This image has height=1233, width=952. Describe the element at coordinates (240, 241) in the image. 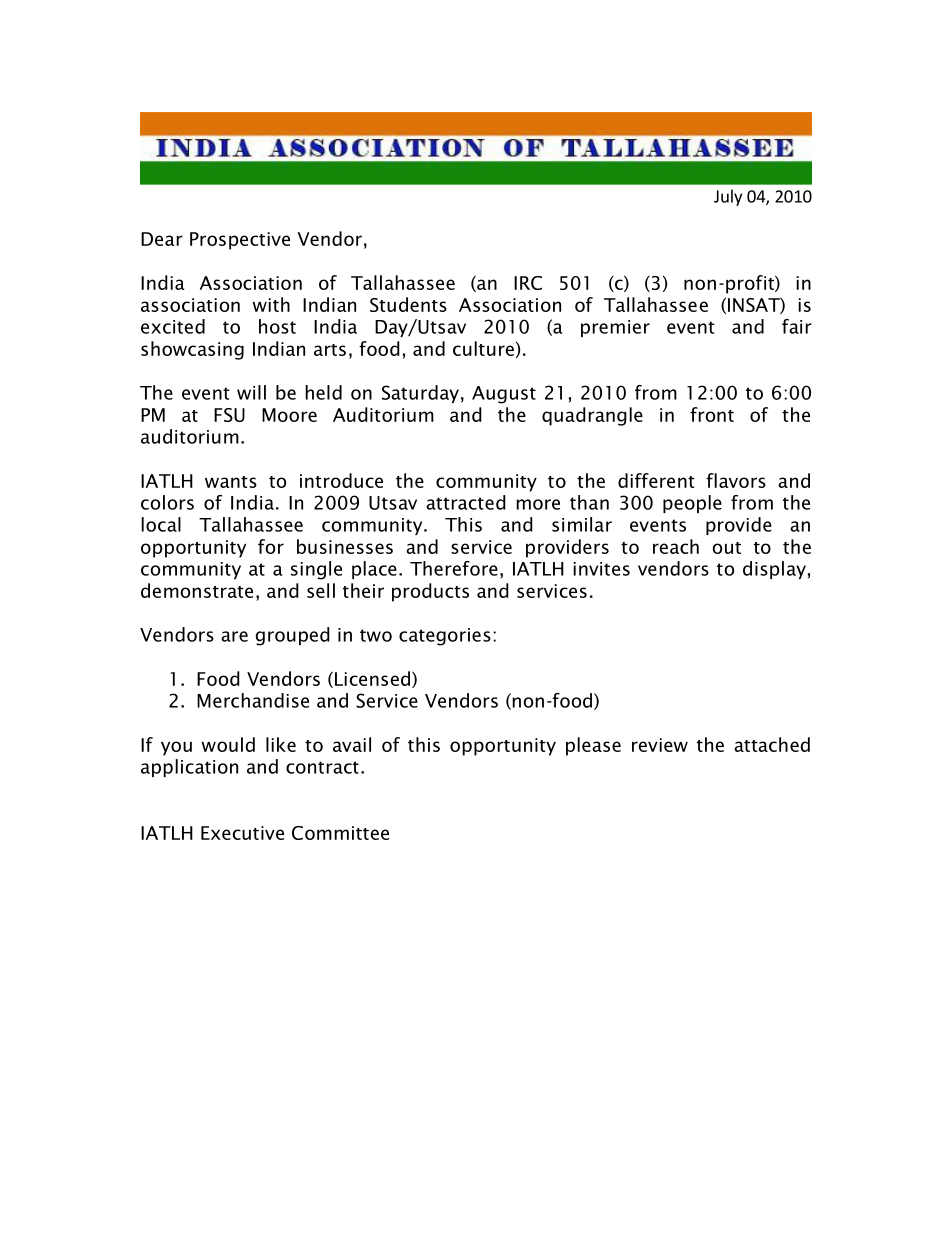

I see `Prospective` at that location.
